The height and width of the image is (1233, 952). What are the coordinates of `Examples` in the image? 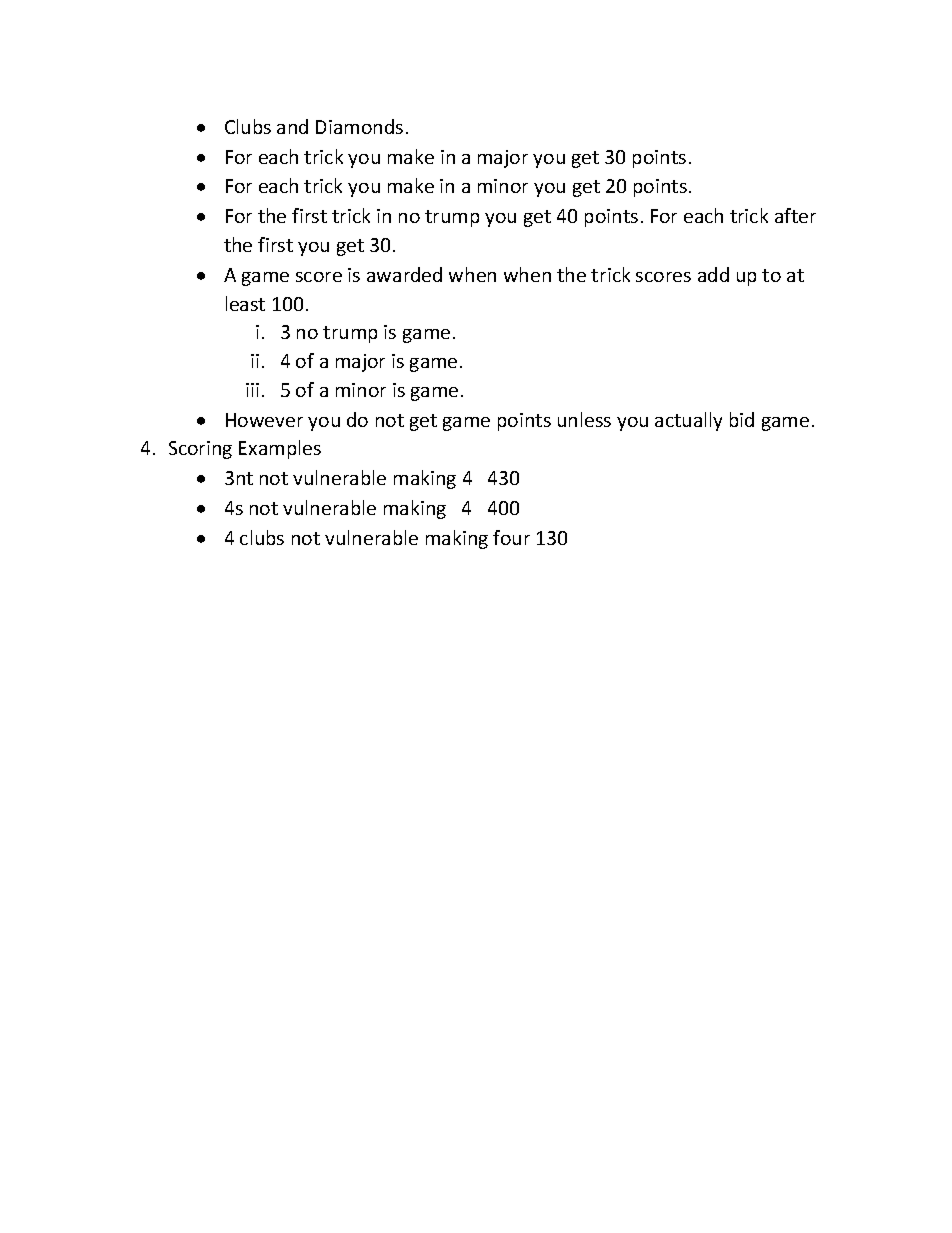 It's located at (280, 449).
